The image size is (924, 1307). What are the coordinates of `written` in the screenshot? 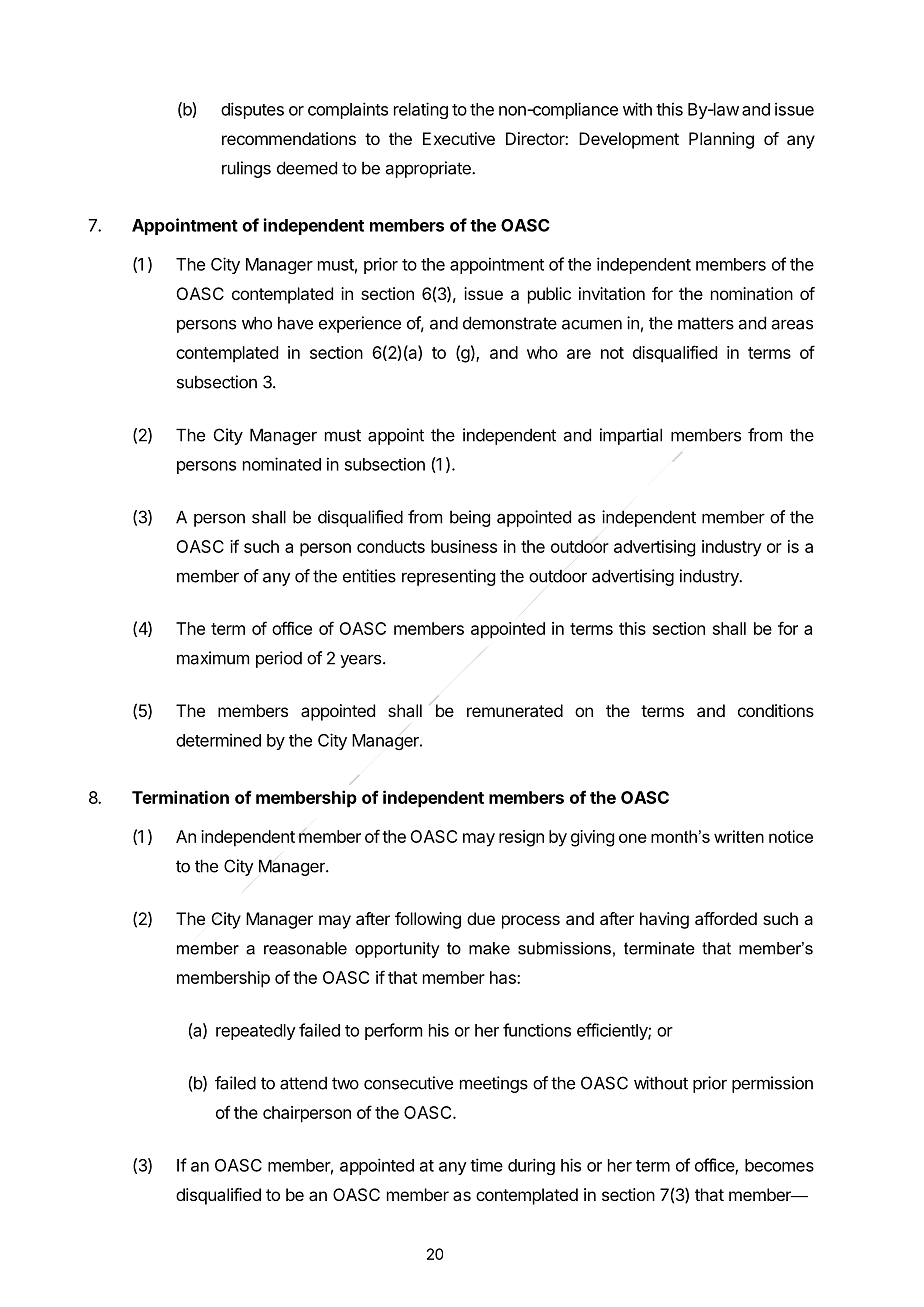 It's located at (739, 836).
